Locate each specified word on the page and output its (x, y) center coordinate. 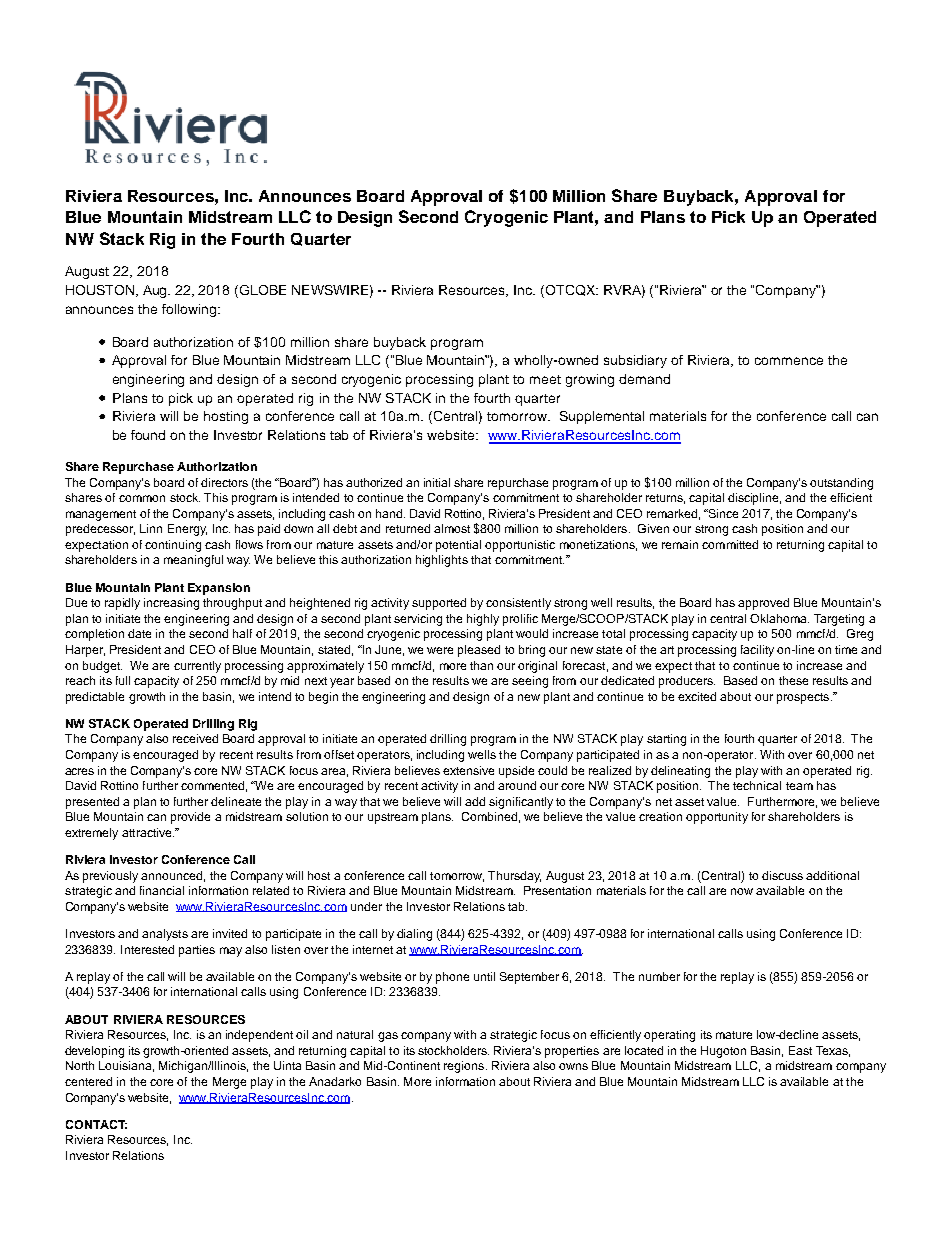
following (190, 310)
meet (545, 379)
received (195, 738)
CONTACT (96, 1124)
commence (789, 361)
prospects (804, 698)
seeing (530, 682)
